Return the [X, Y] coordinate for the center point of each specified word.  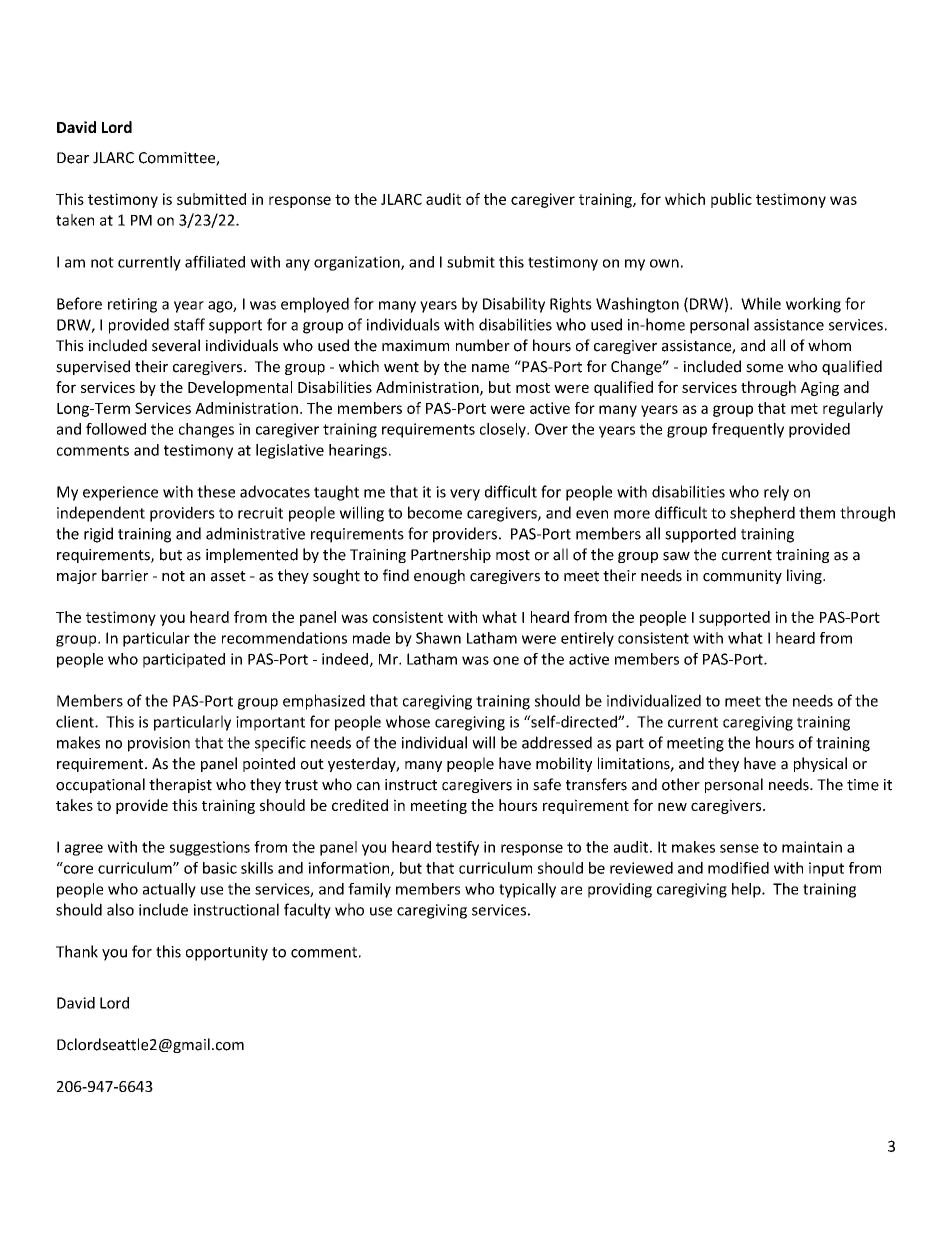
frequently [748, 430]
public [731, 200]
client [76, 721]
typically [527, 890]
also [120, 909]
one [506, 660]
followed [116, 429]
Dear [73, 158]
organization [358, 263]
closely [504, 430]
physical [820, 764]
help [747, 890]
